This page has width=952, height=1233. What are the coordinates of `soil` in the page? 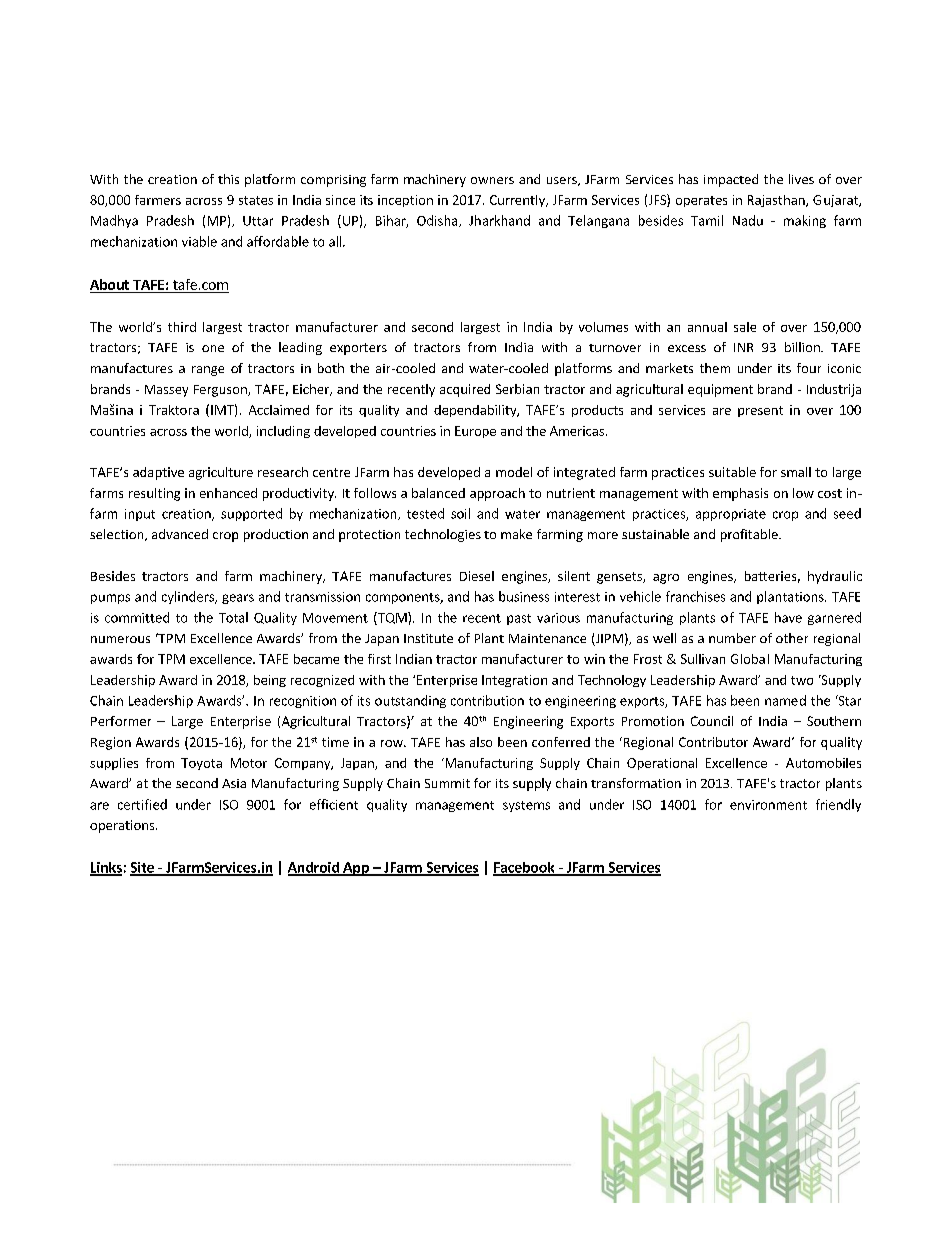 It's located at (460, 513).
